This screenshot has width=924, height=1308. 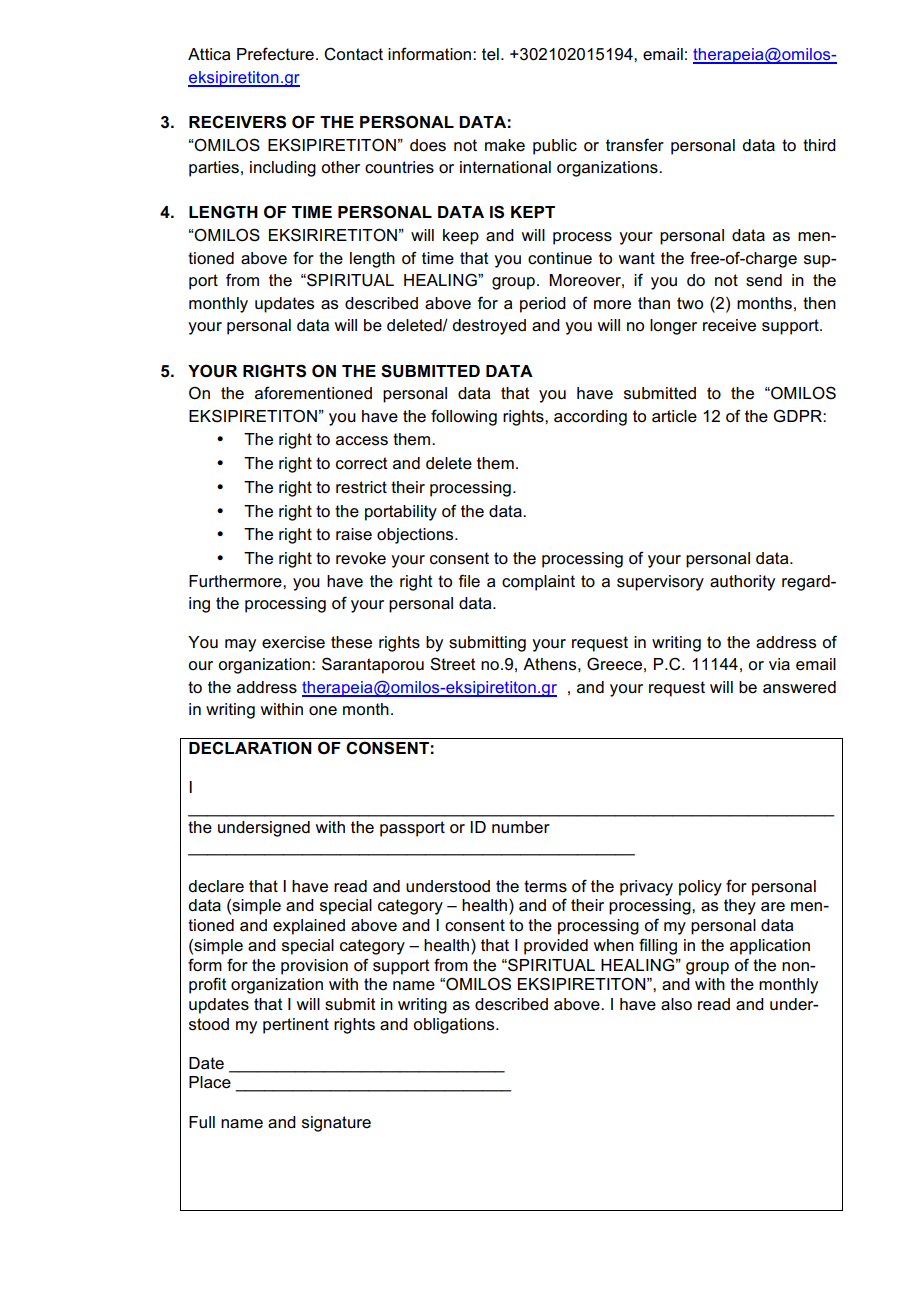 I want to click on complaint, so click(x=538, y=583).
